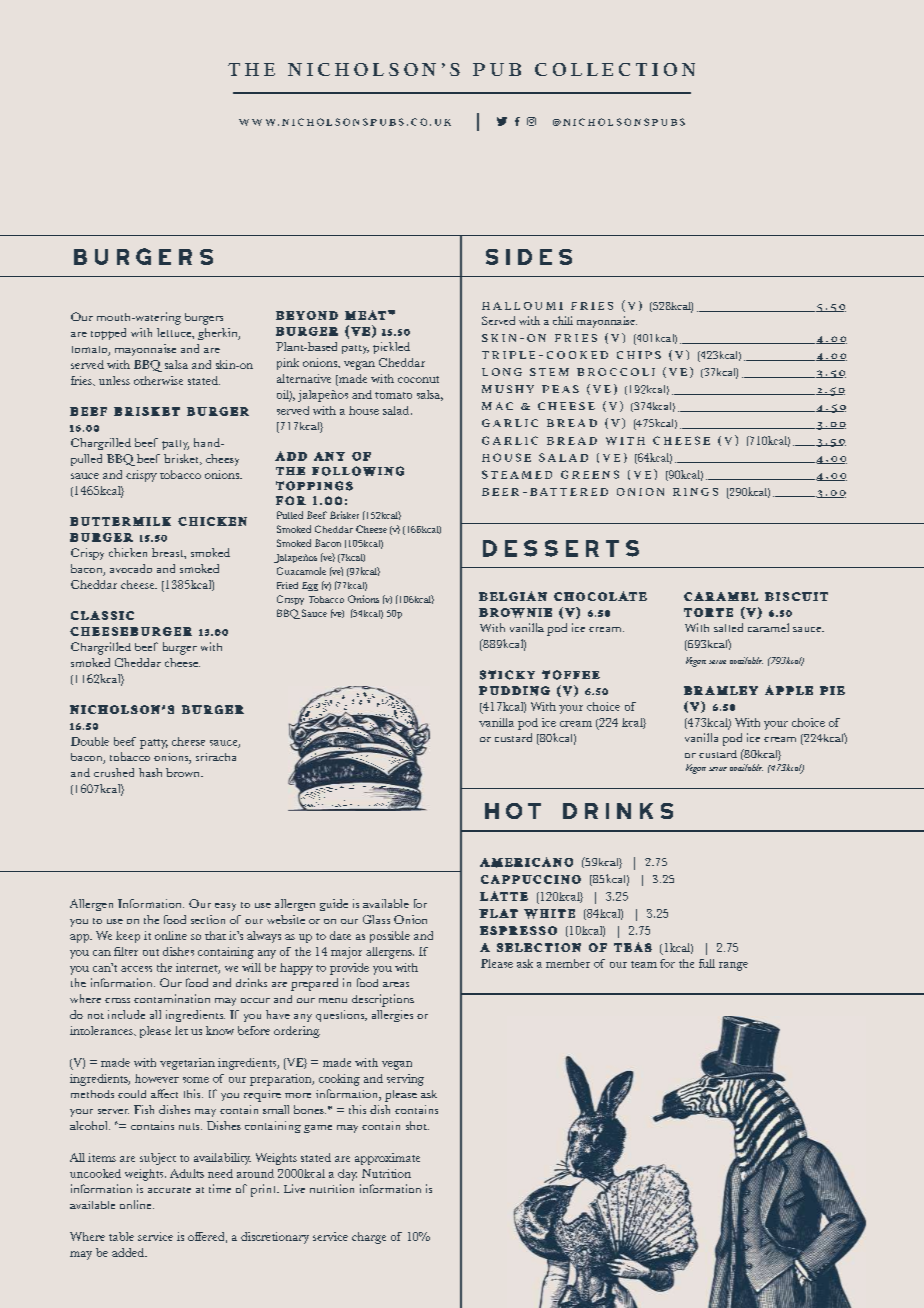 This page has width=924, height=1308. What do you see at coordinates (615, 69) in the page?
I see `COLLECTION` at bounding box center [615, 69].
